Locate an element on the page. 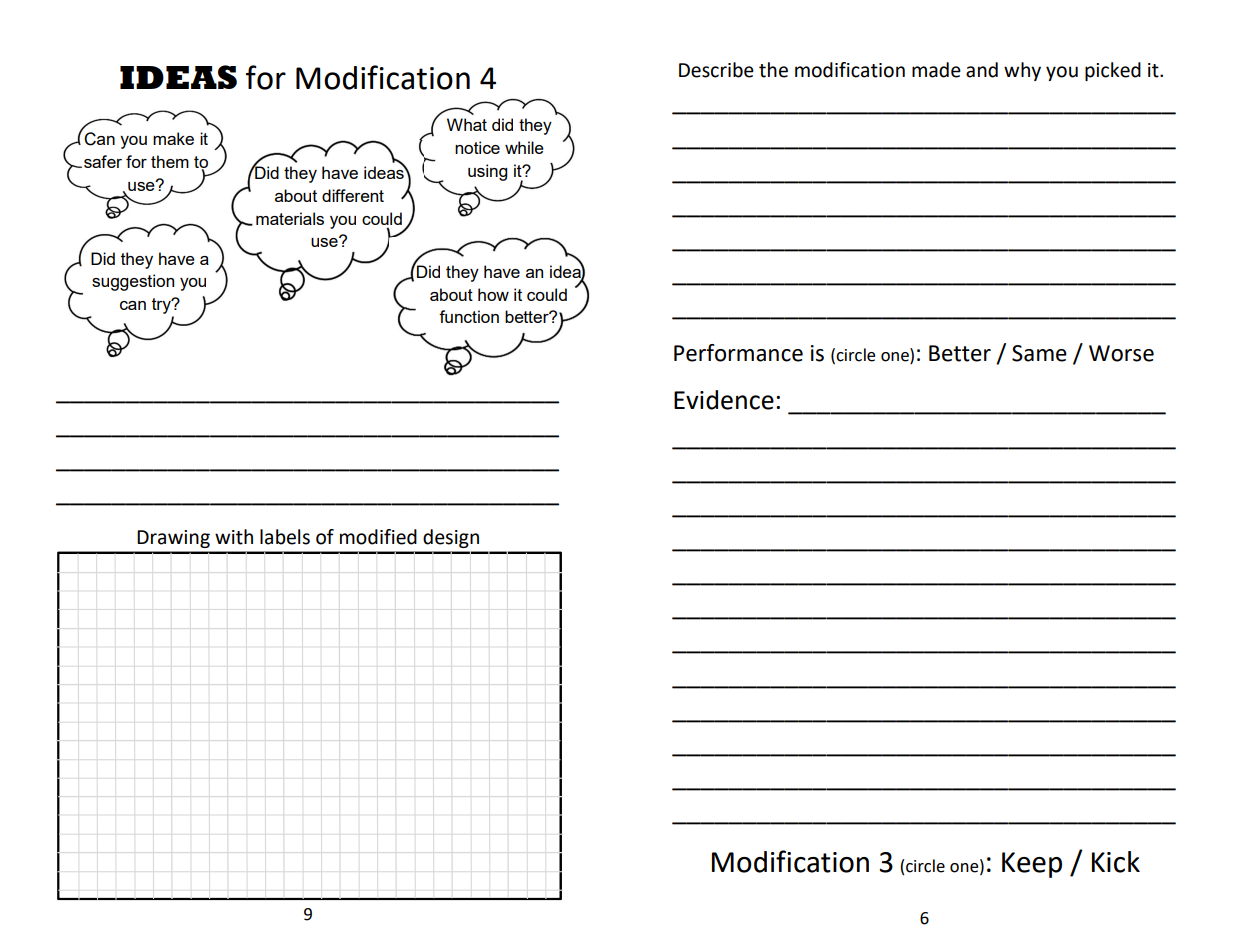 The image size is (1233, 952). Performance is located at coordinates (738, 353).
